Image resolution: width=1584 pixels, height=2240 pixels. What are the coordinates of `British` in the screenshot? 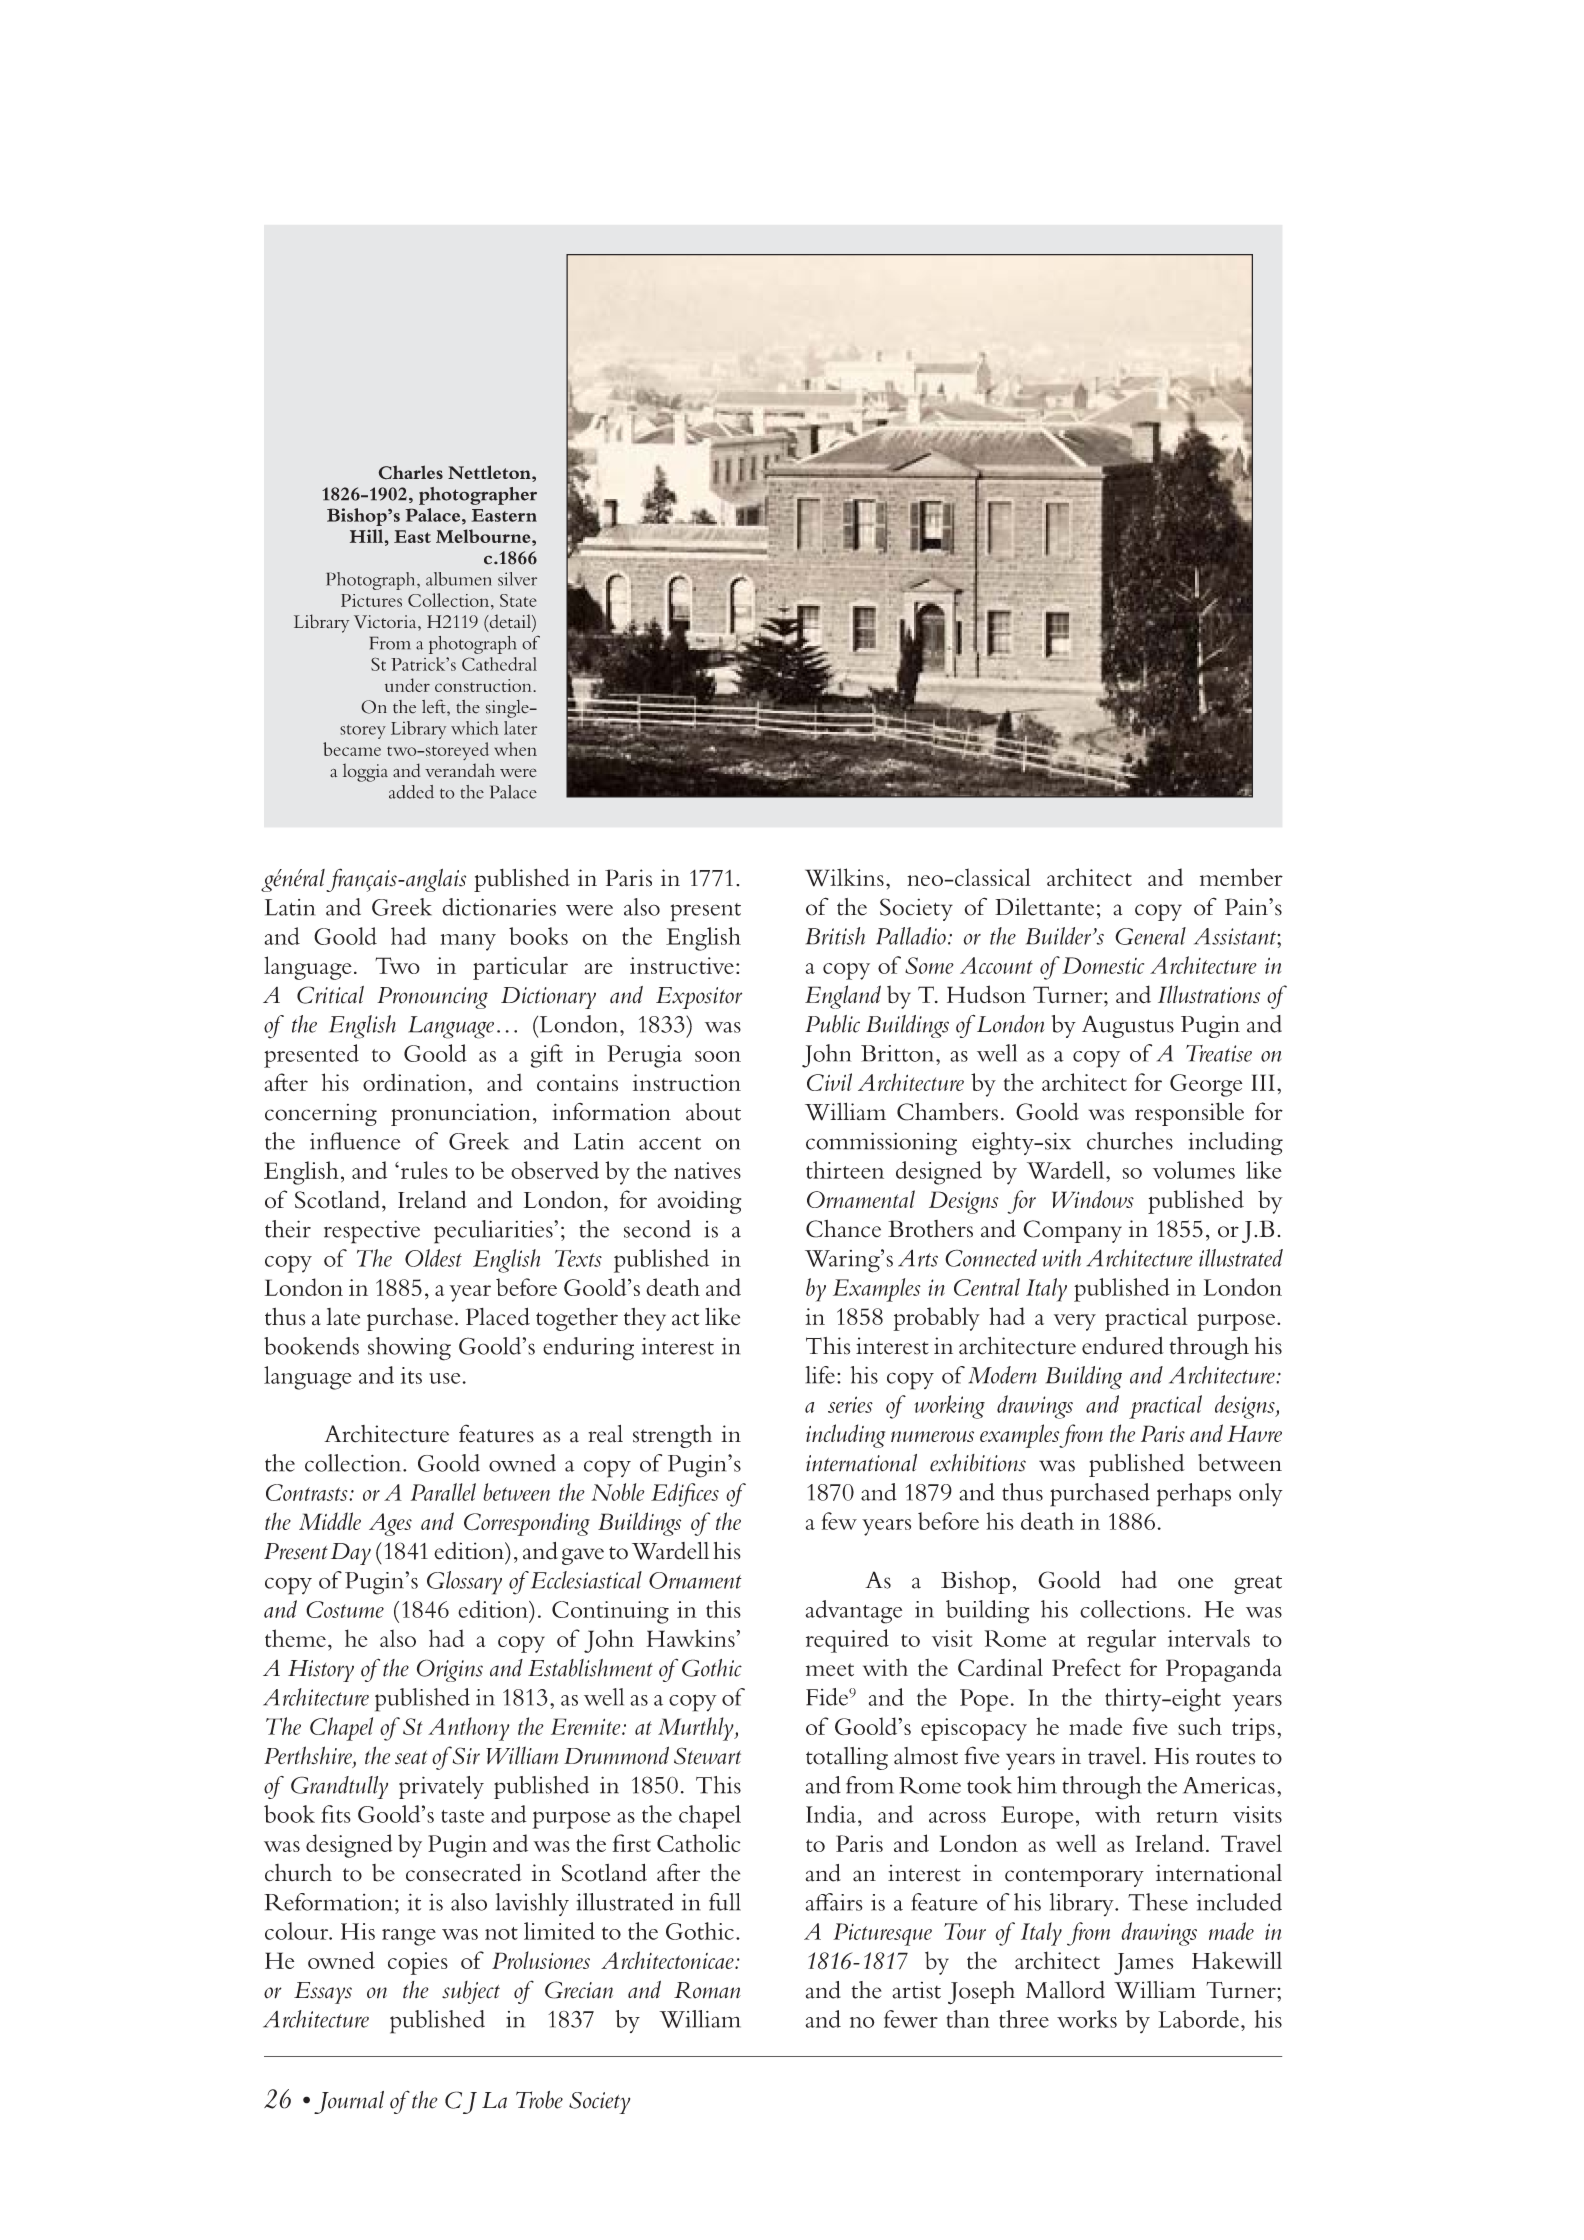 It's located at (835, 936).
